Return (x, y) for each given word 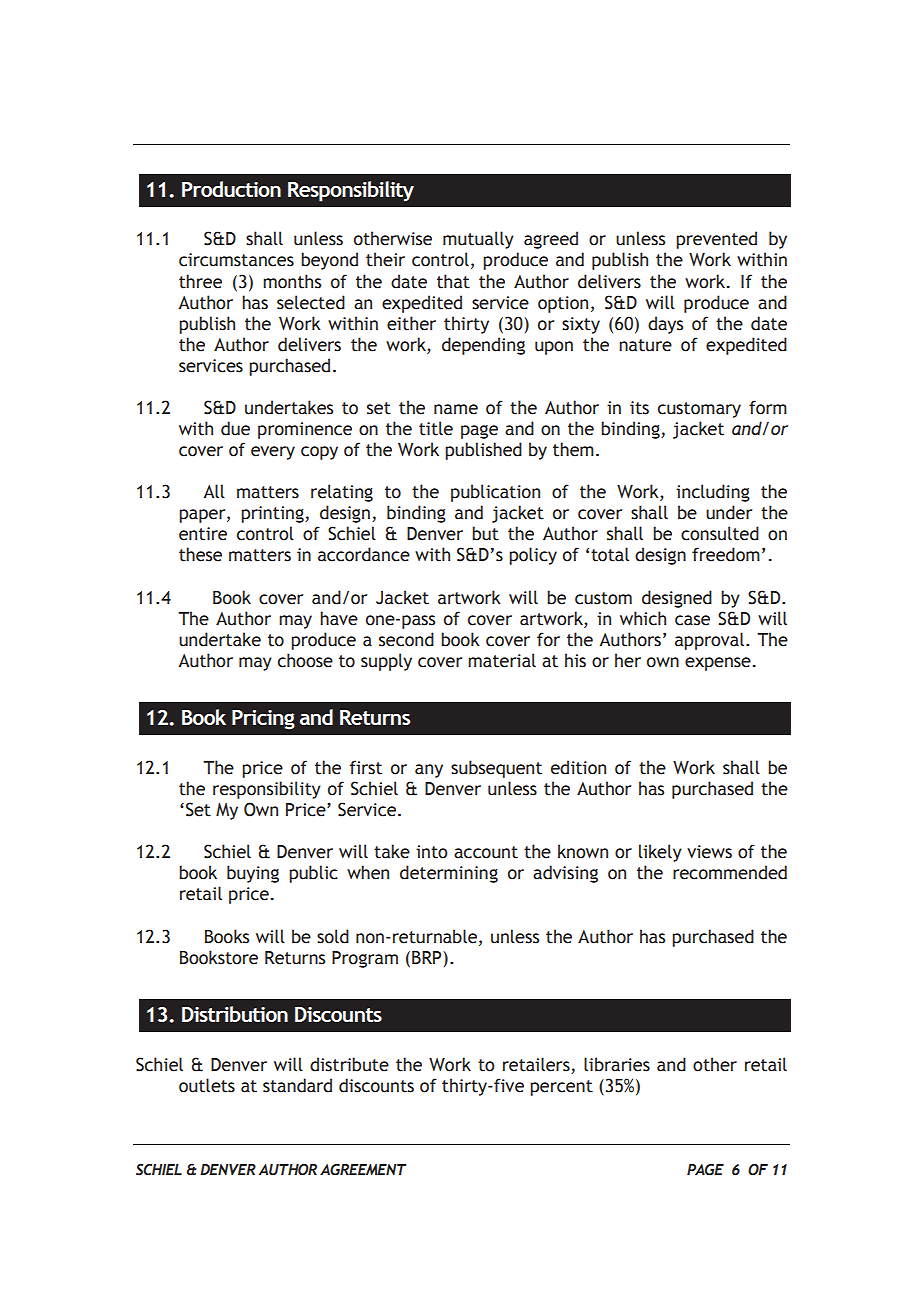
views (709, 852)
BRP (428, 957)
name (456, 409)
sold (333, 936)
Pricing (263, 720)
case (692, 620)
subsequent (496, 769)
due (235, 428)
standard (297, 1085)
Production (231, 189)
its (639, 408)
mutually (478, 240)
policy (533, 556)
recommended (730, 872)
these (200, 554)
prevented (716, 240)
